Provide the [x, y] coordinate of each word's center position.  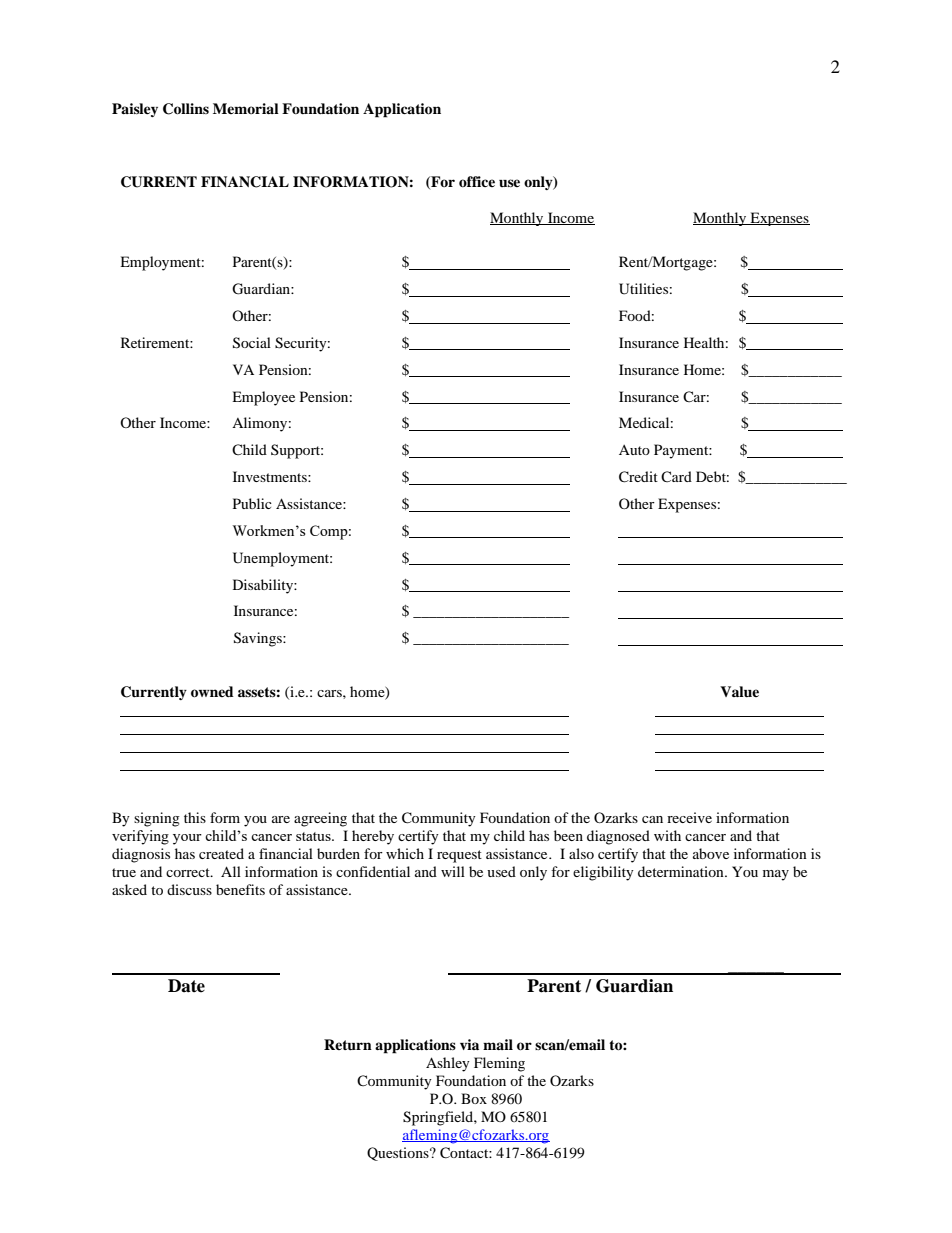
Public [252, 503]
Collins [186, 109]
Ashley [448, 1064]
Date [186, 986]
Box [474, 1098]
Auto [634, 450]
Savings [259, 639]
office [477, 181]
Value [739, 691]
